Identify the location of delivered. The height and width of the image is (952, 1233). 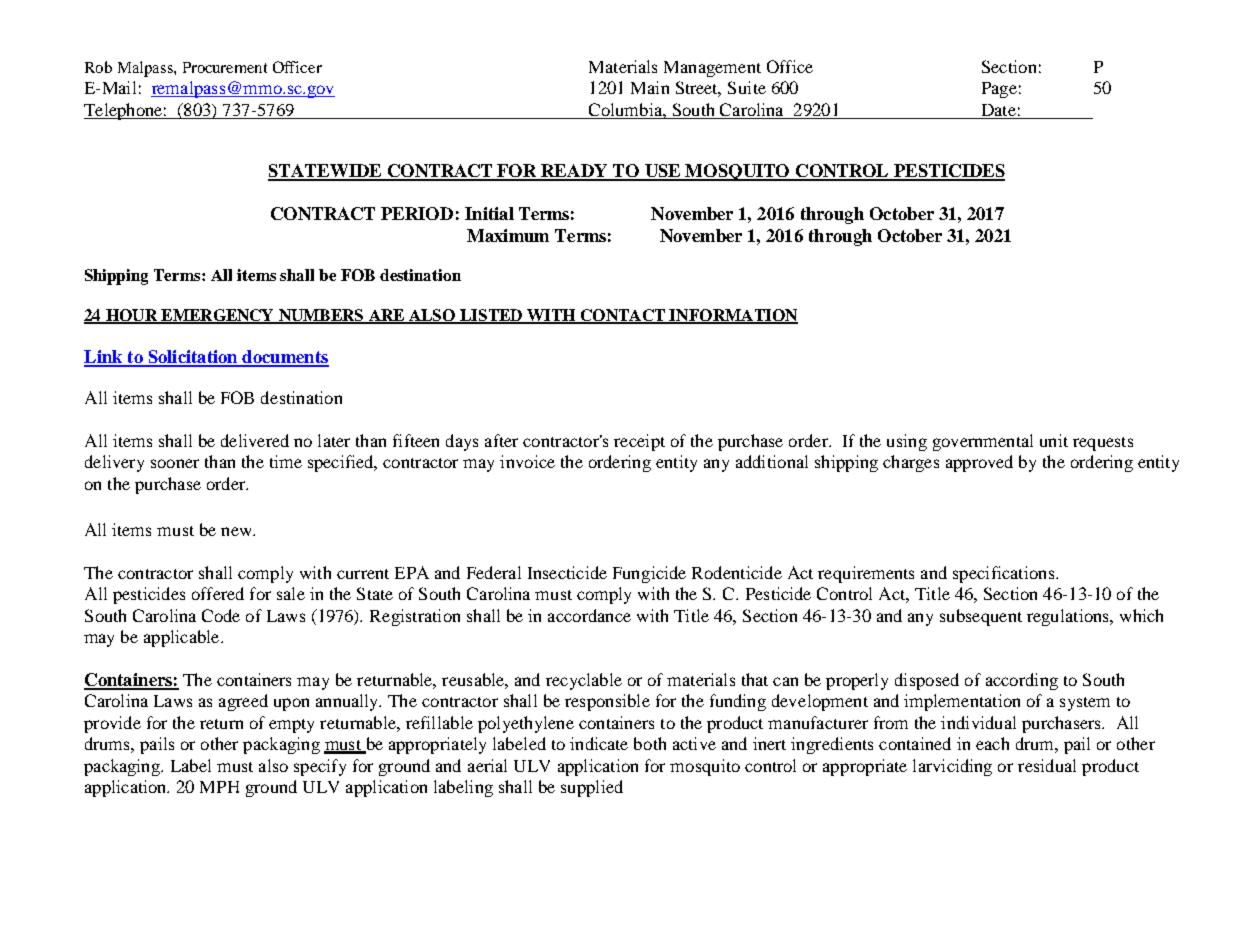
(255, 440).
